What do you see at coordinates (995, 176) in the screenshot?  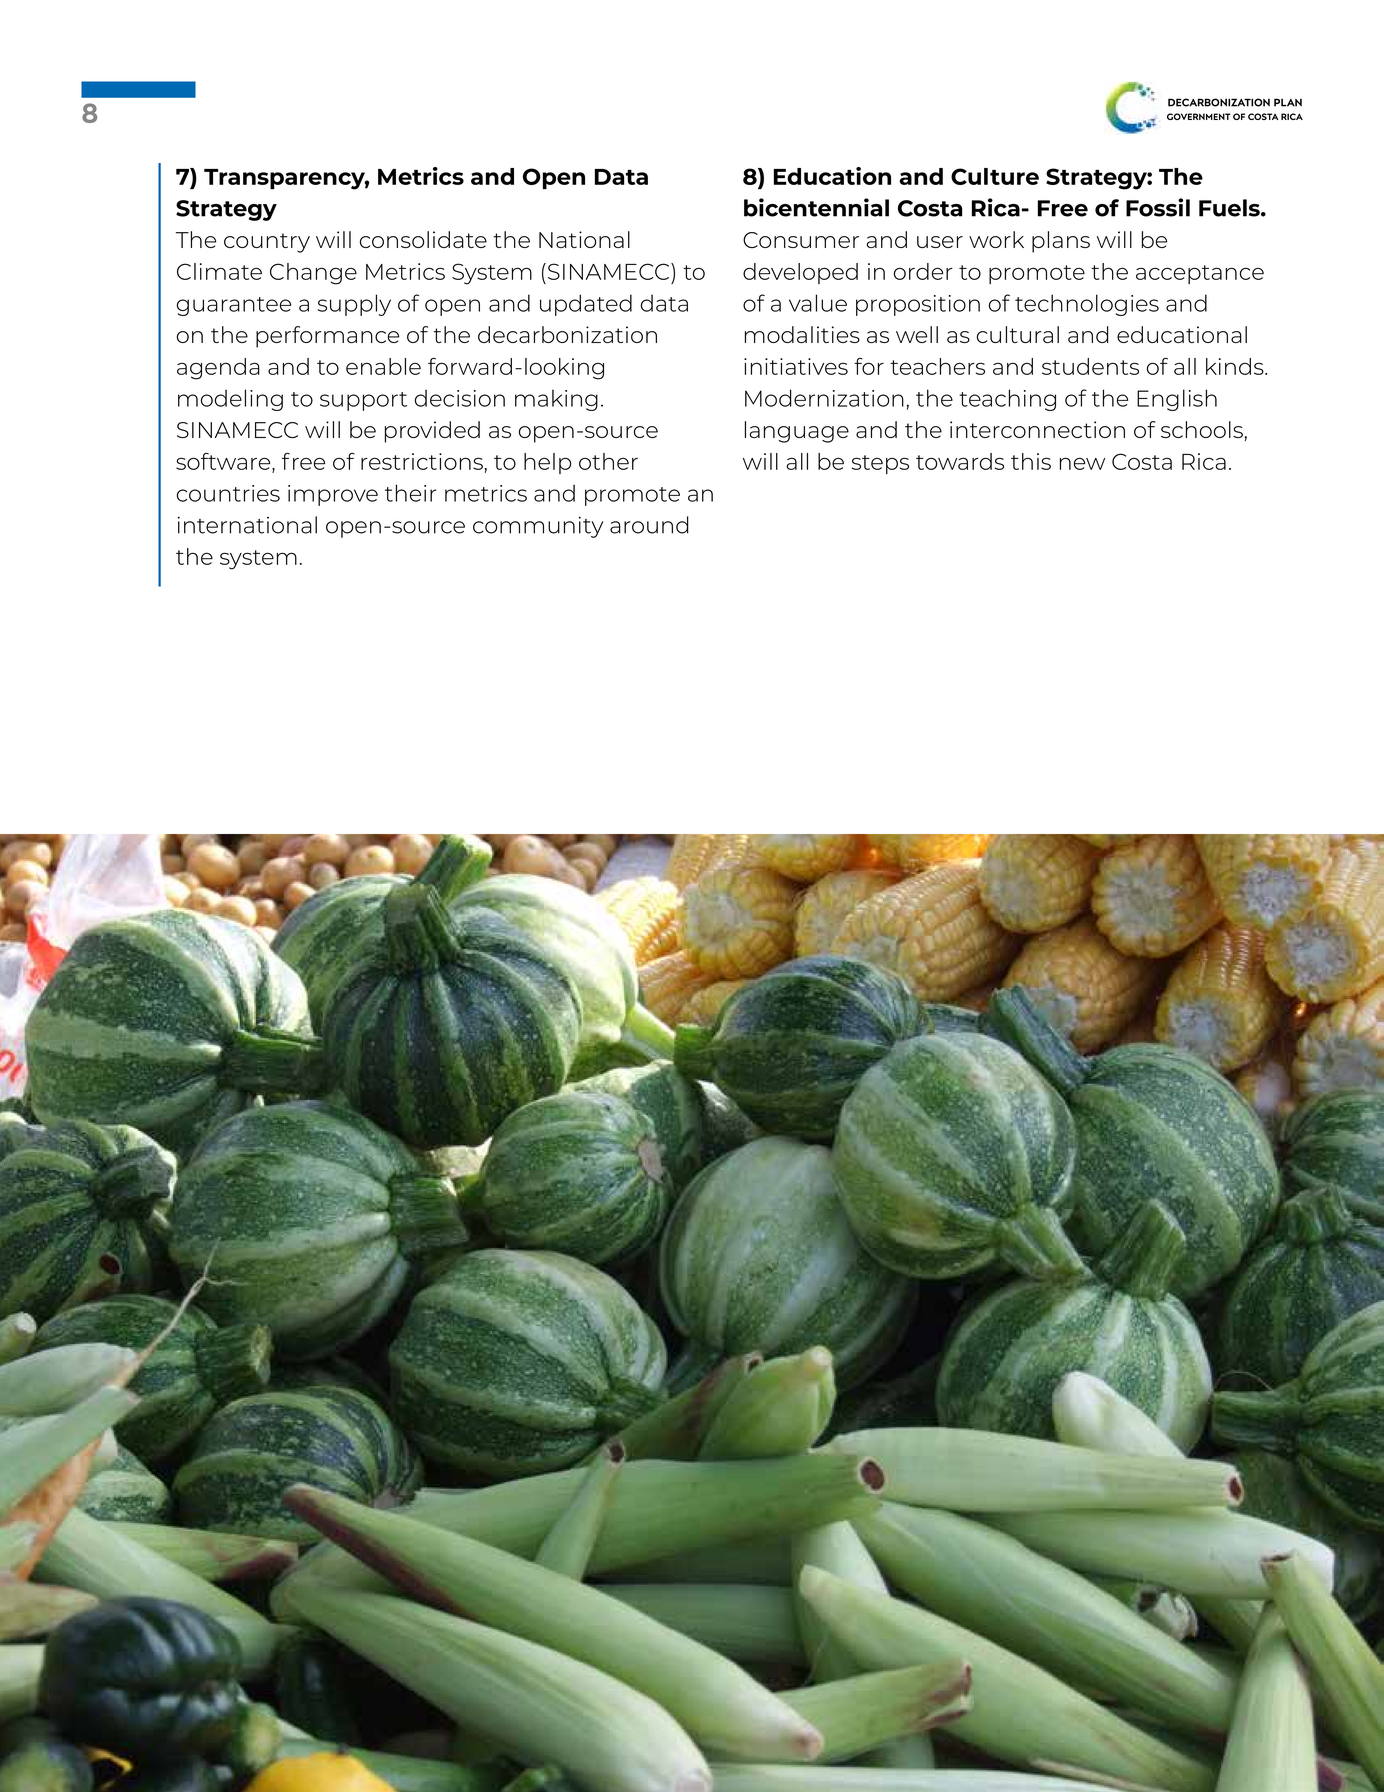 I see `Culture` at bounding box center [995, 176].
